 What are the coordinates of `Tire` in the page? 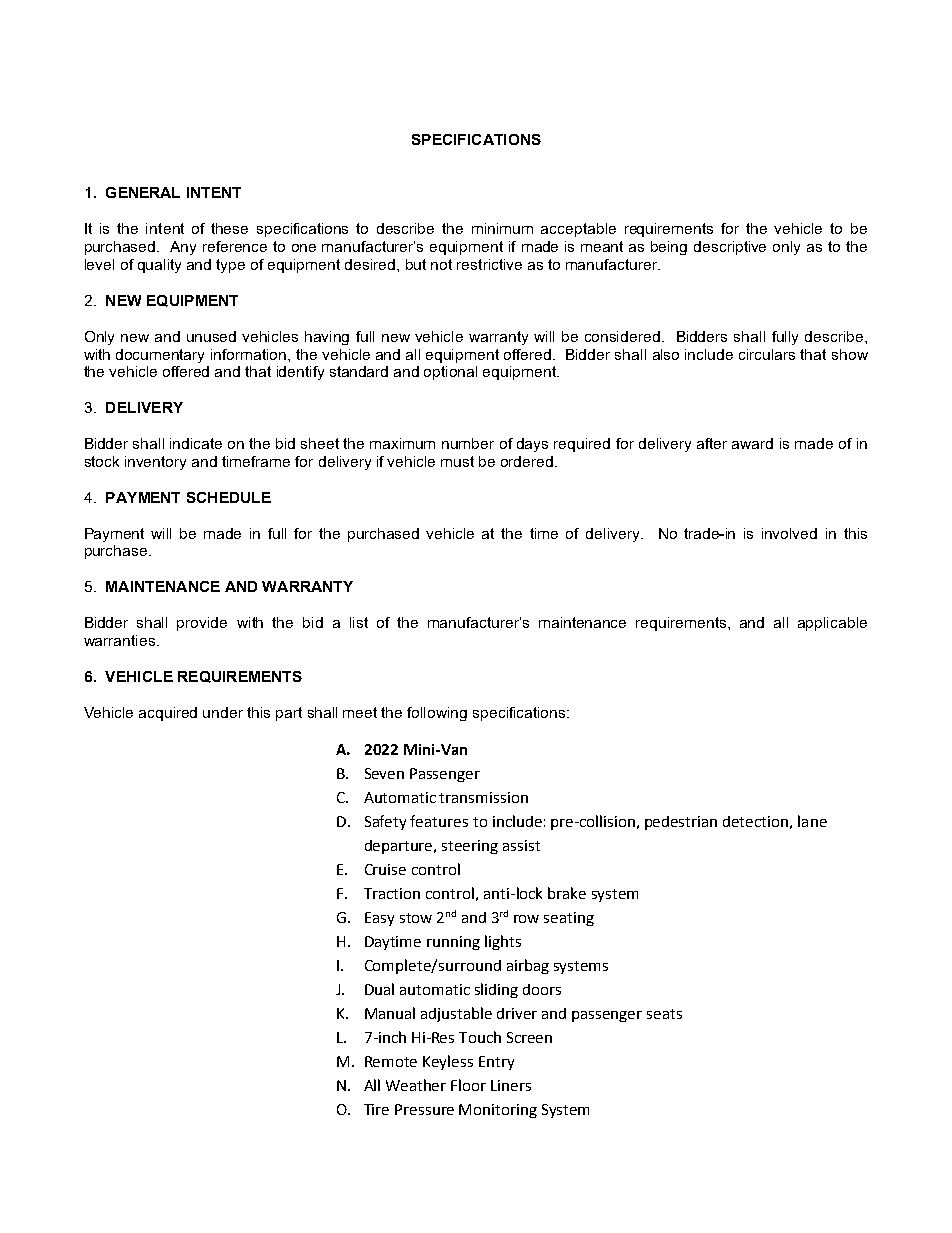 It's located at (376, 1109).
